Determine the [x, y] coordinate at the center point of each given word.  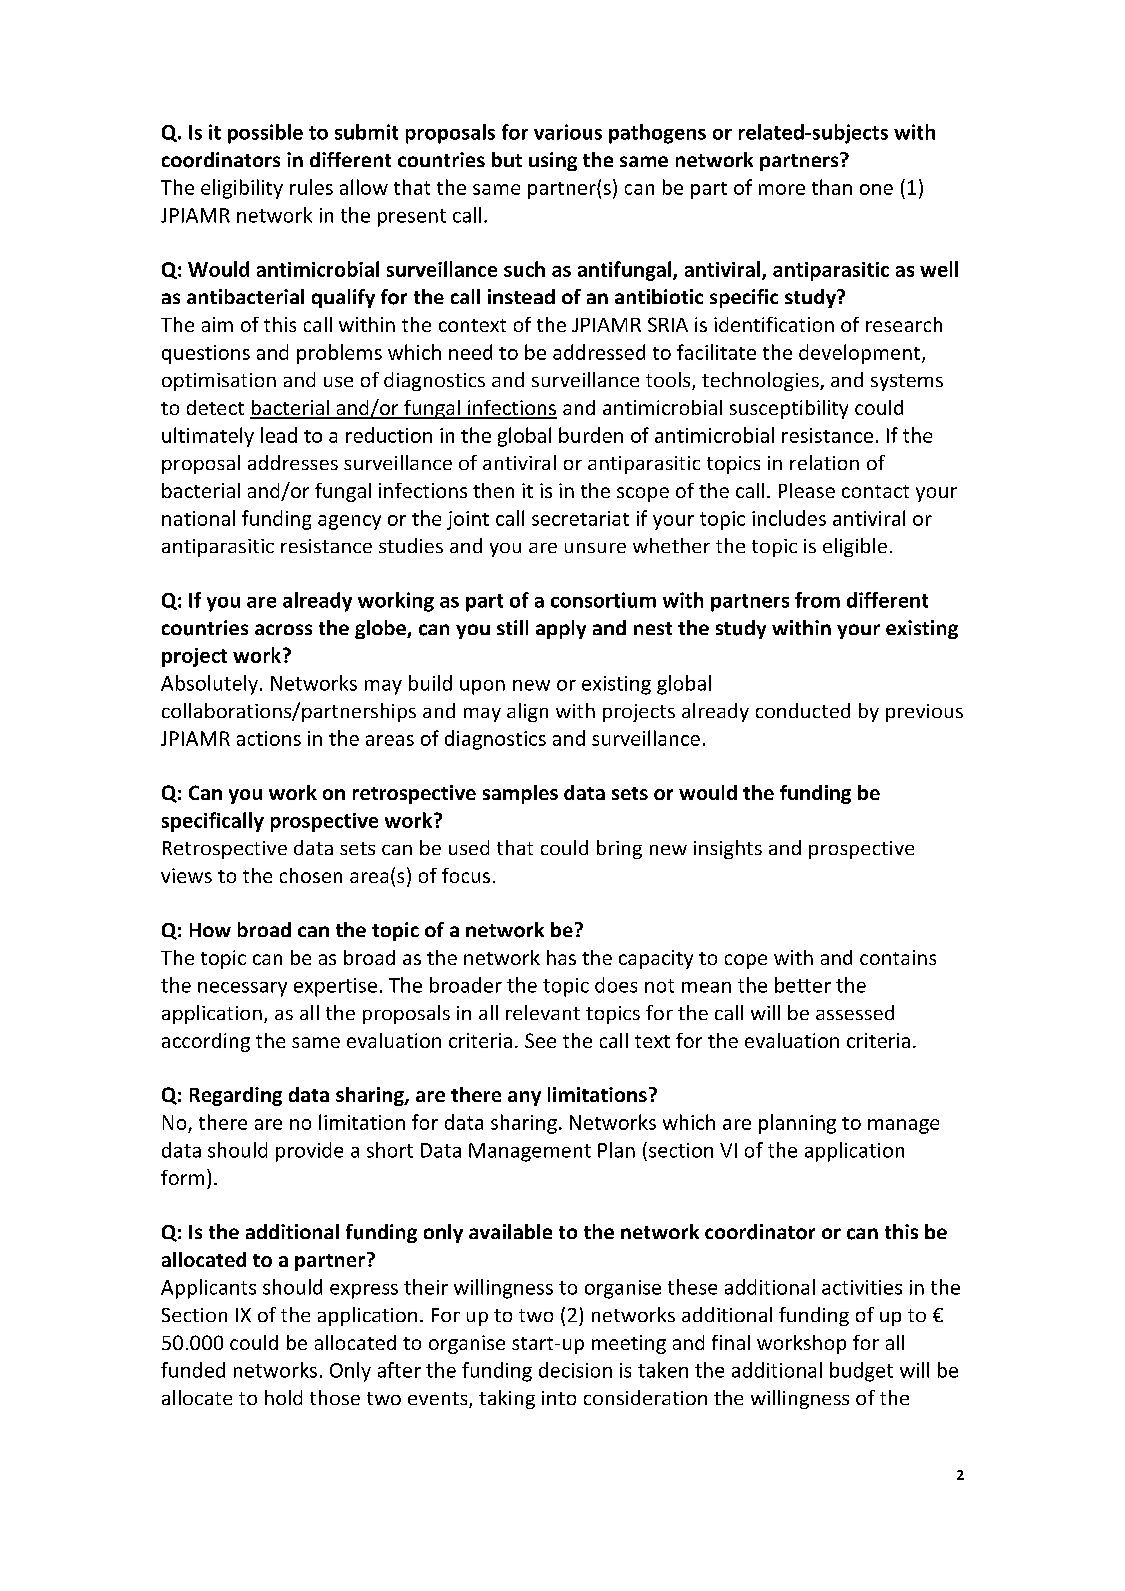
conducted [803, 710]
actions [269, 738]
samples [520, 794]
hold [283, 1397]
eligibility [242, 189]
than [832, 187]
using [553, 161]
